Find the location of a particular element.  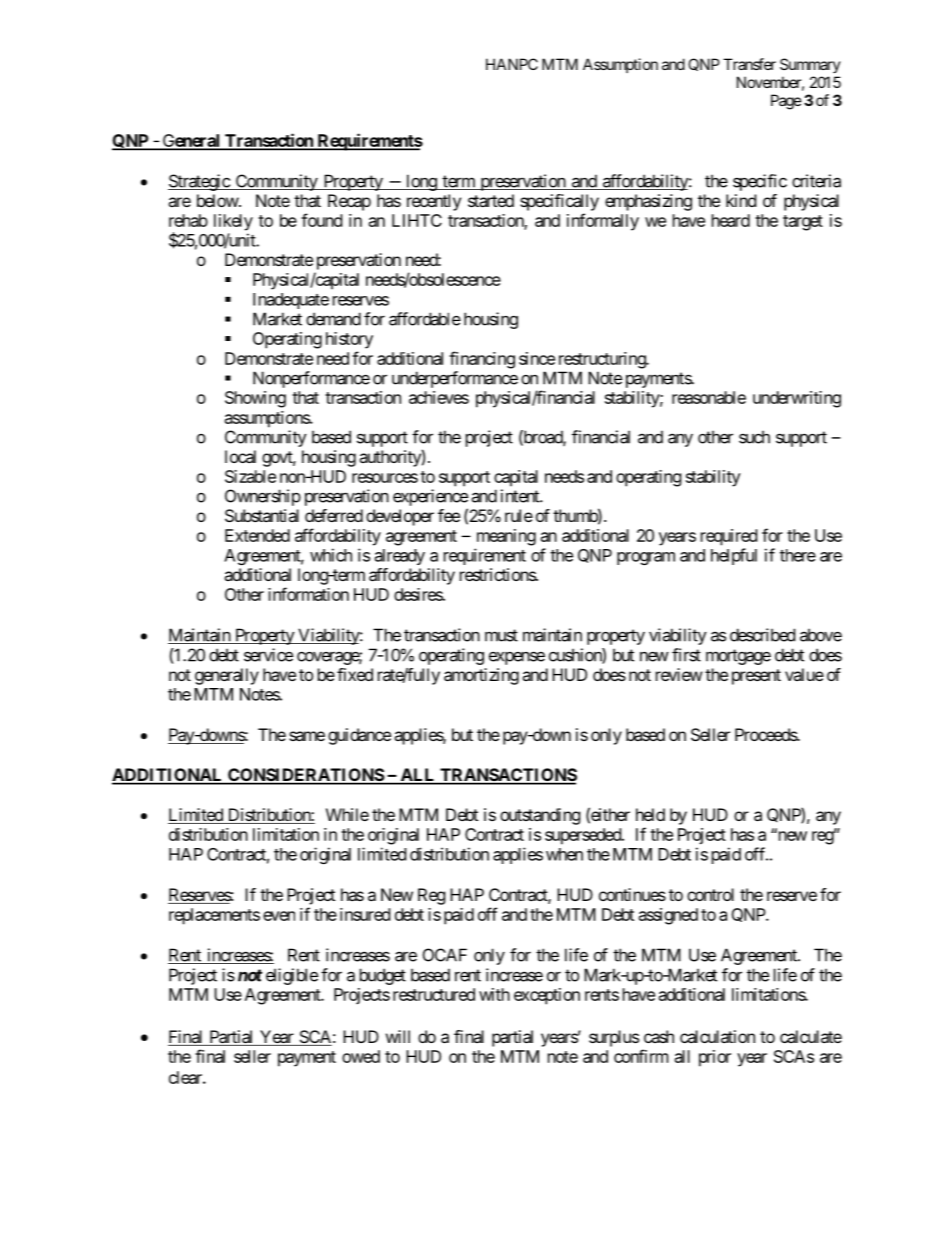

underperformance is located at coordinates (455, 379).
